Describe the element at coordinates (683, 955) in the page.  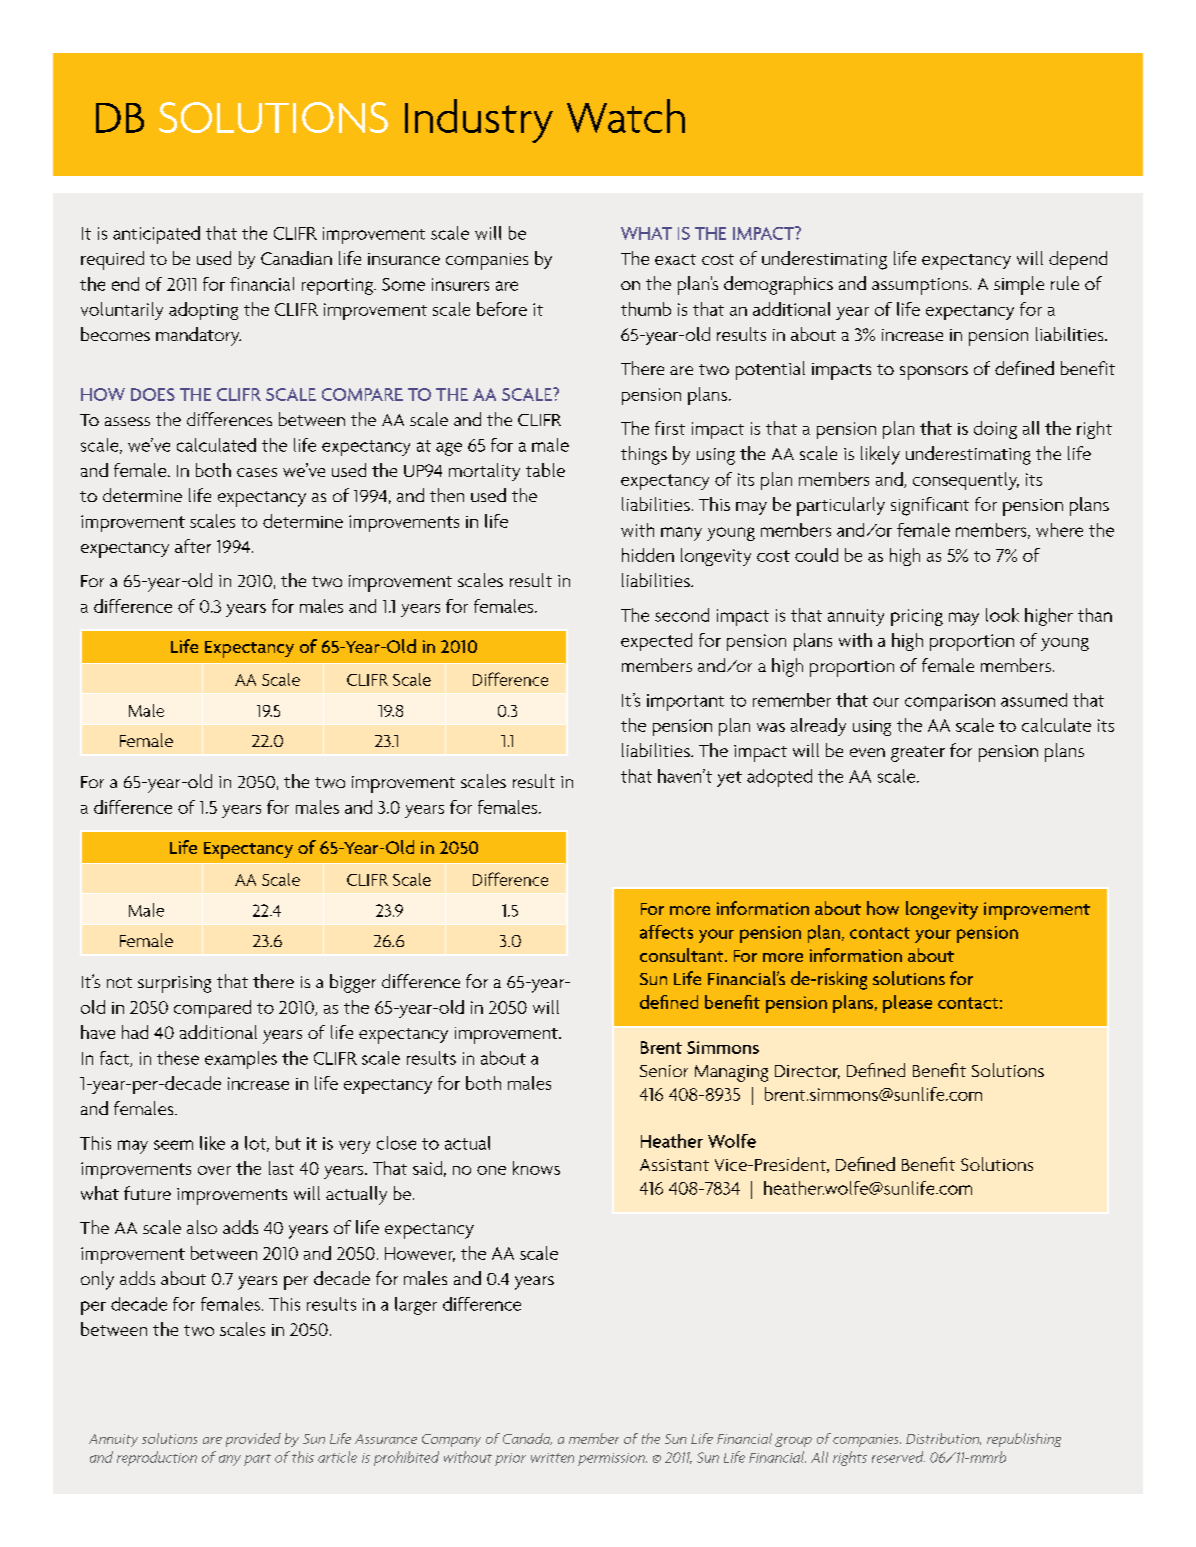
I see `consultant` at that location.
